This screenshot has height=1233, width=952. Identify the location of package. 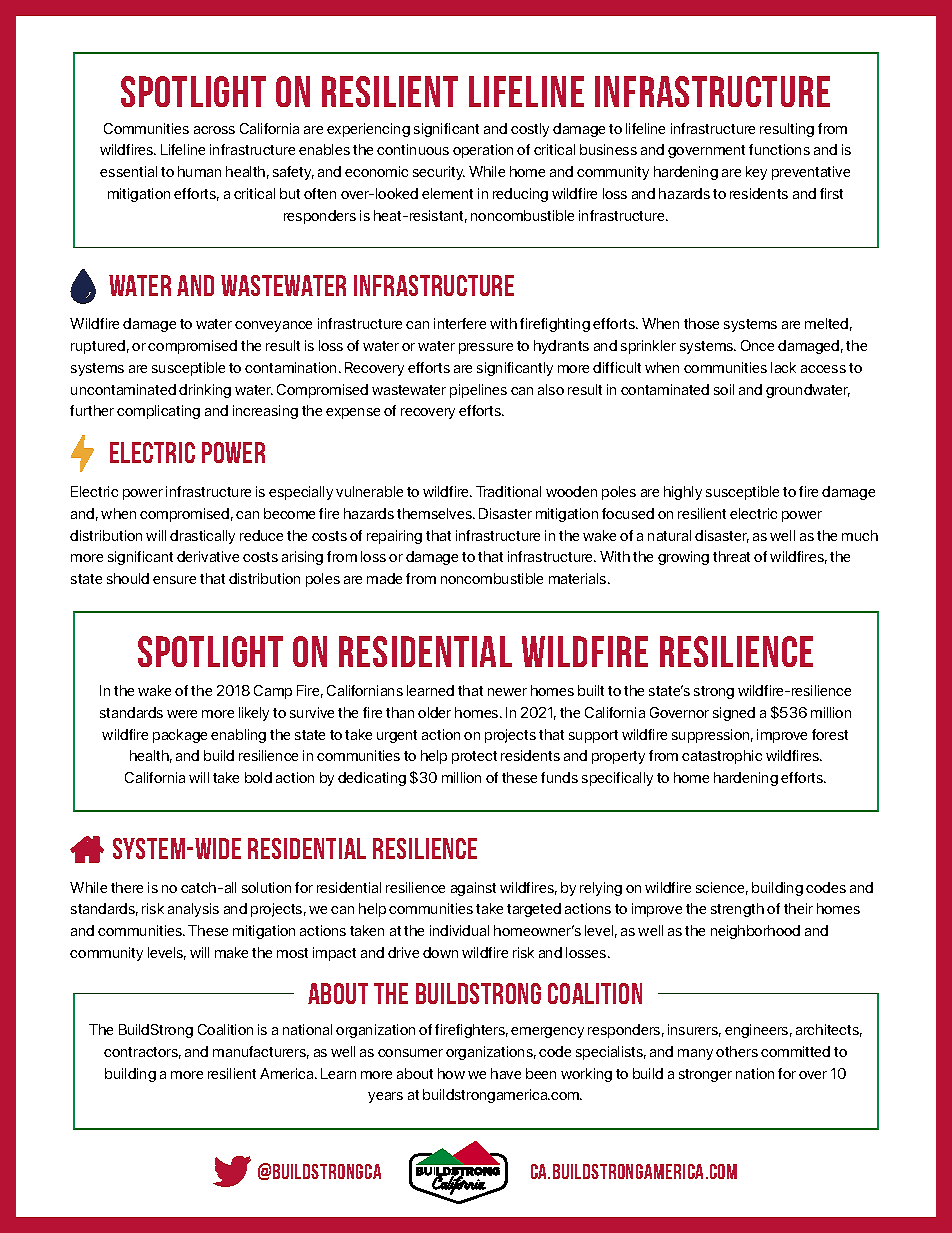
(180, 736).
